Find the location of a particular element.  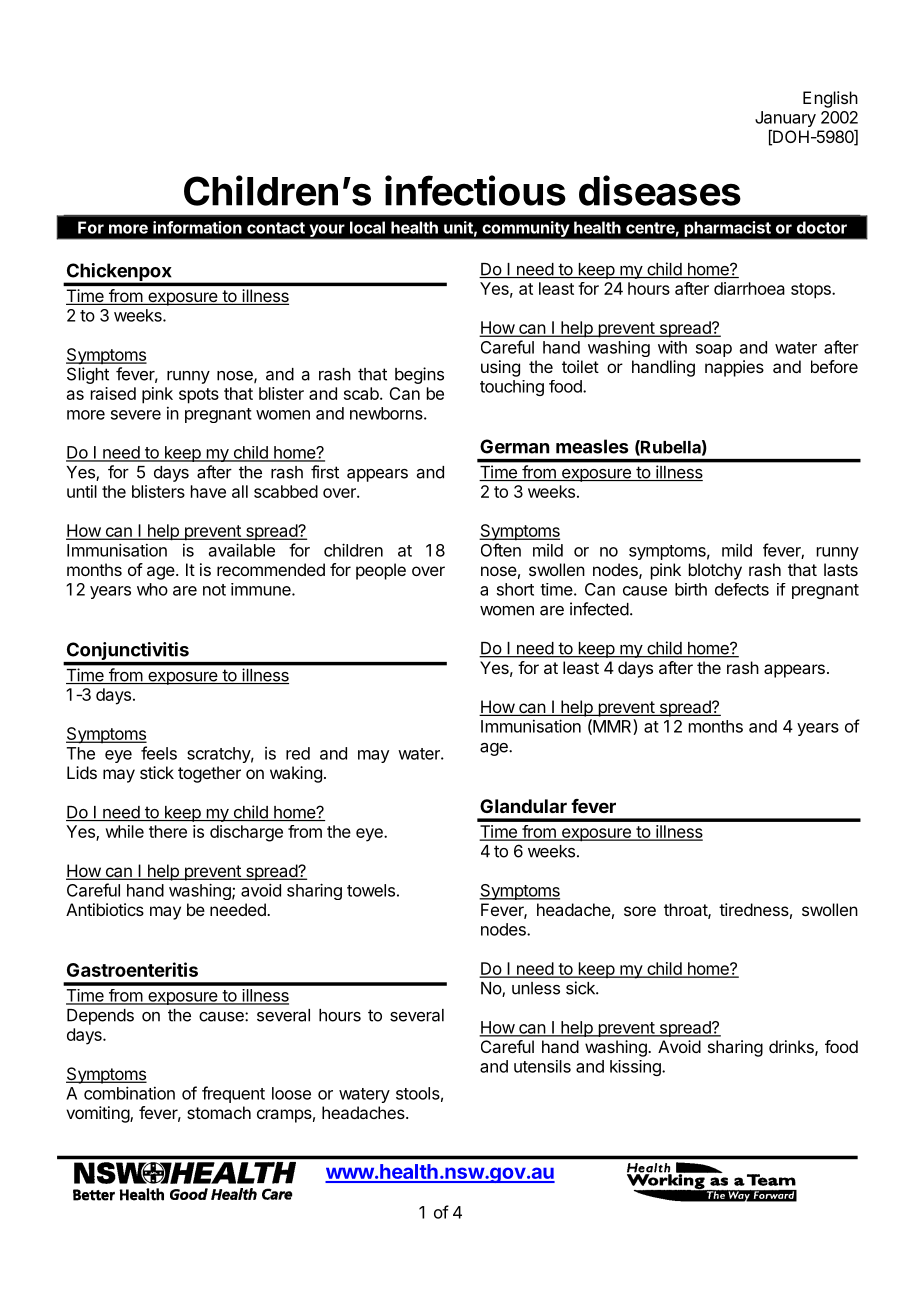

short is located at coordinates (515, 589).
